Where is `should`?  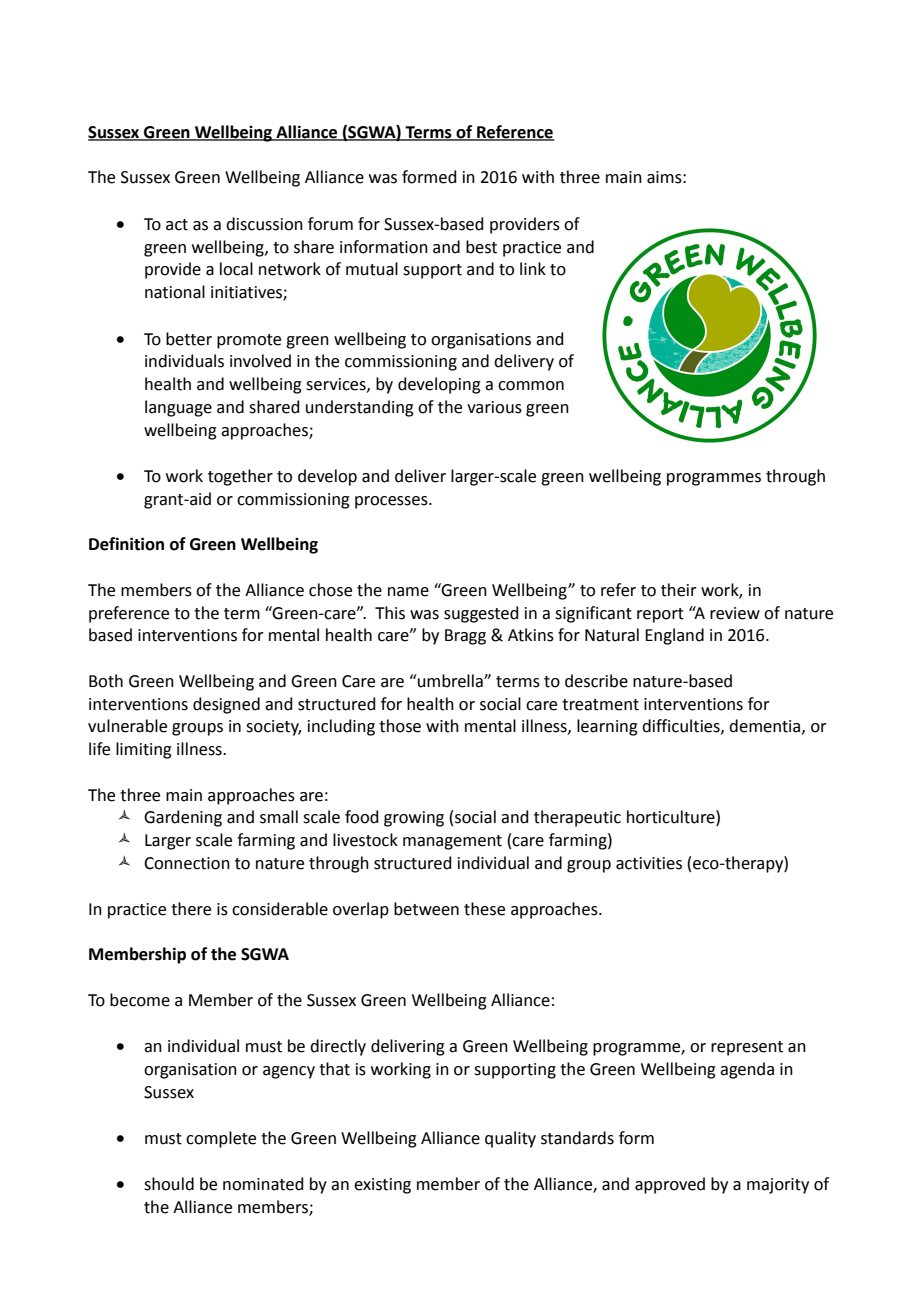 should is located at coordinates (169, 1184).
